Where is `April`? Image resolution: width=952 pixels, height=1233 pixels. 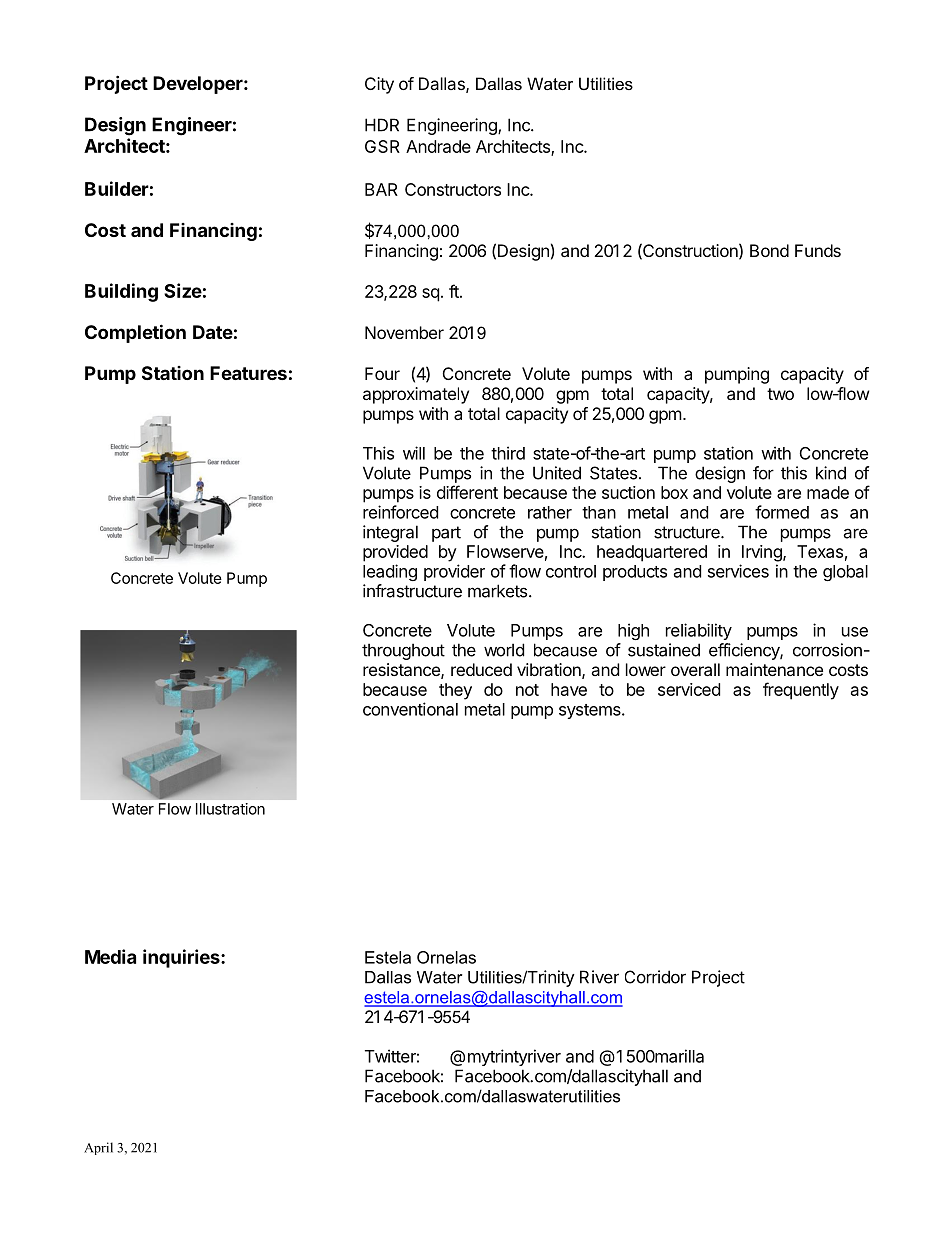 April is located at coordinates (98, 1148).
